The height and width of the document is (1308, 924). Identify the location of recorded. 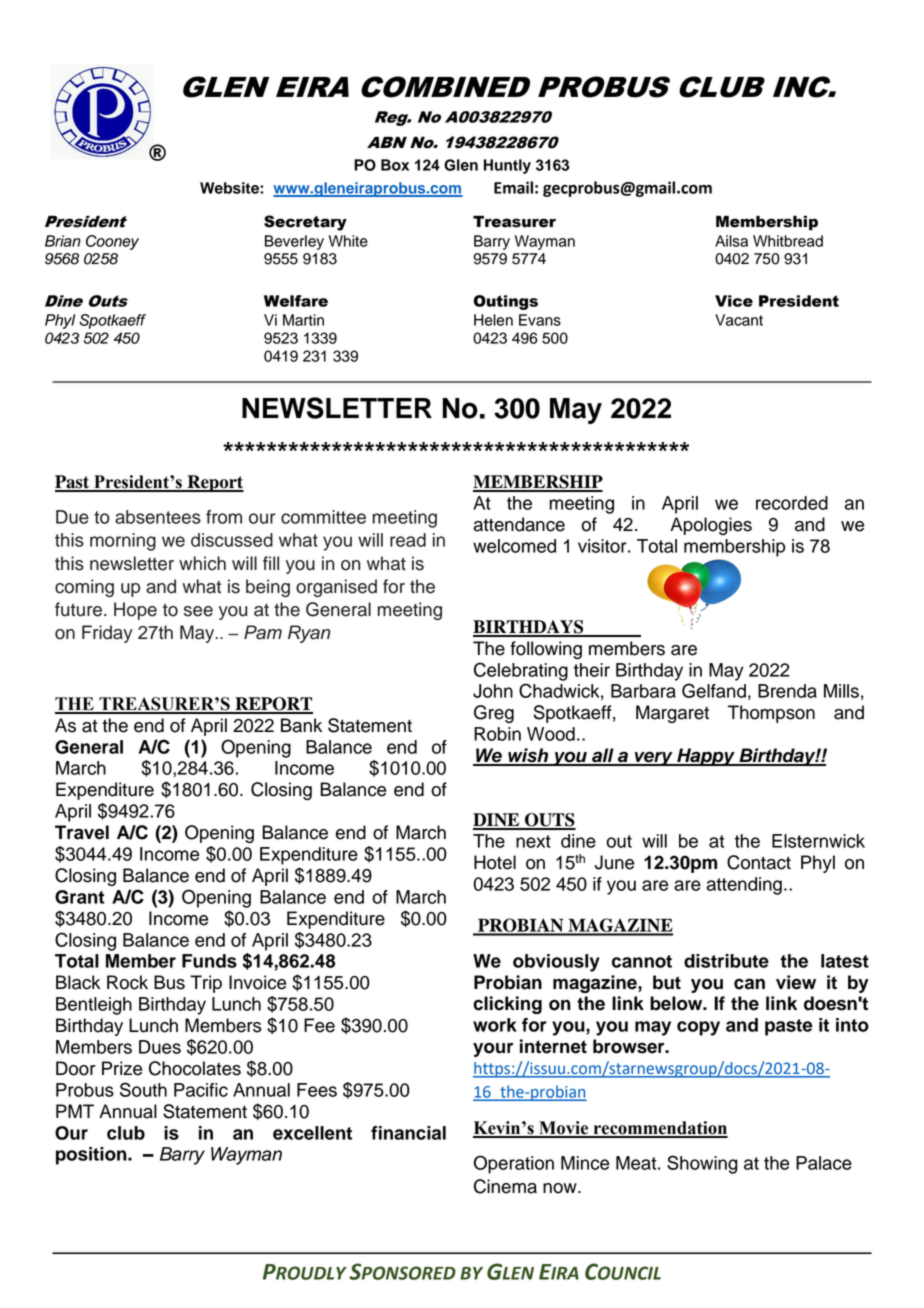
(792, 503).
